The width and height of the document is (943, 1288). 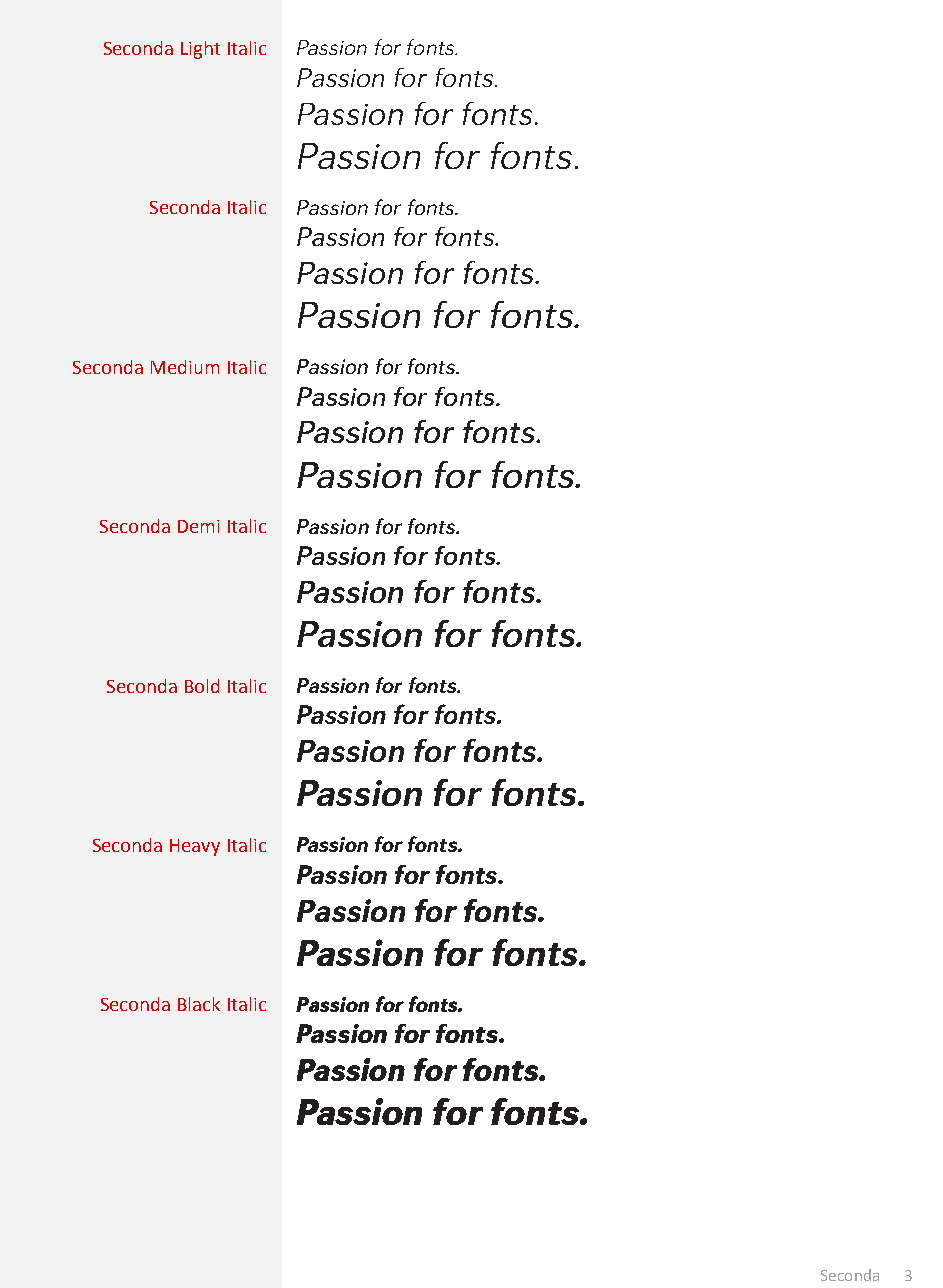 I want to click on Black, so click(x=199, y=1004).
